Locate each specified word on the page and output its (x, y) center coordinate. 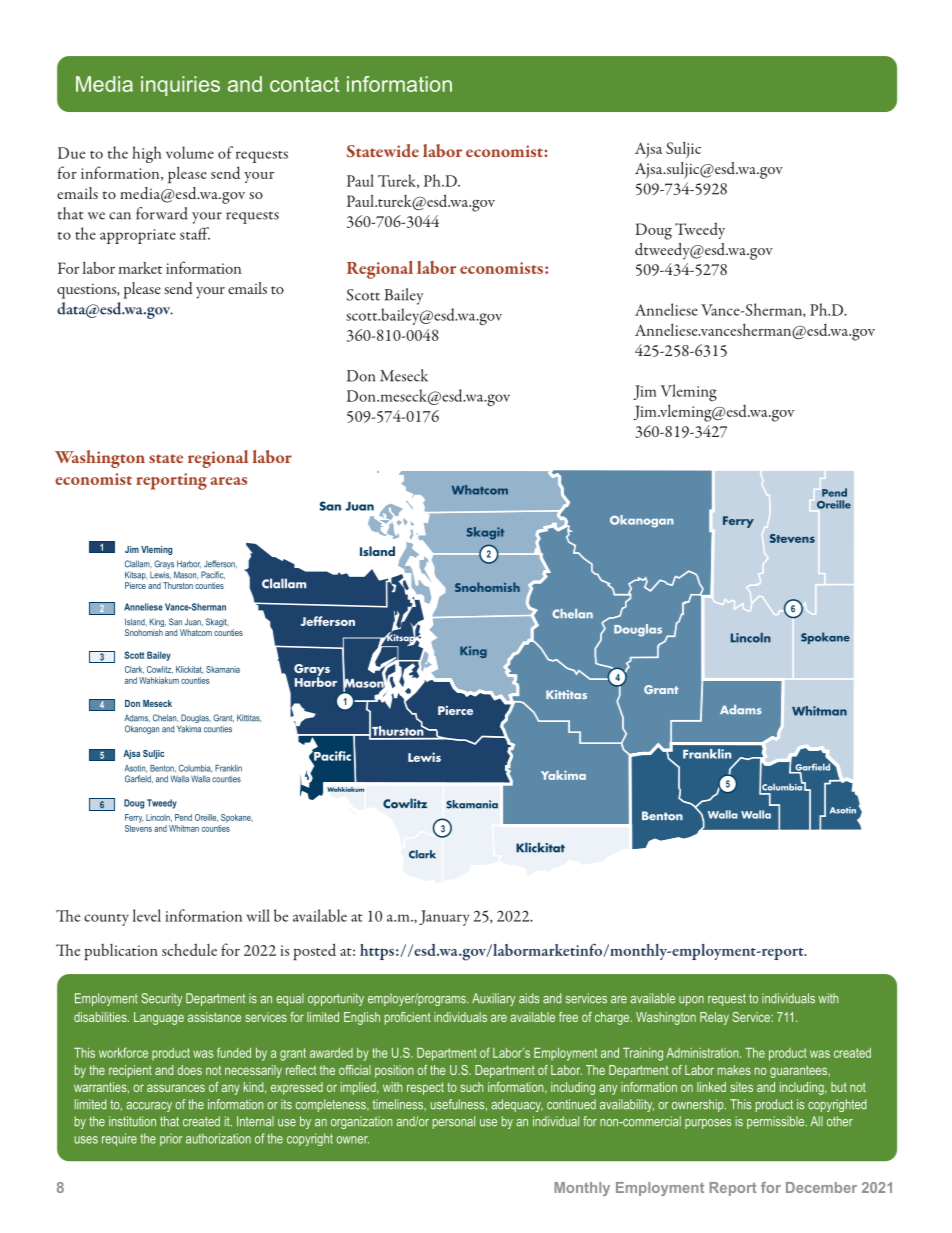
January (444, 918)
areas (229, 481)
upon (691, 1001)
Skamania (223, 669)
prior (171, 1140)
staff (195, 233)
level (147, 915)
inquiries (180, 86)
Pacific (213, 575)
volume (190, 152)
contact (304, 84)
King (158, 624)
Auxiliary (493, 999)
